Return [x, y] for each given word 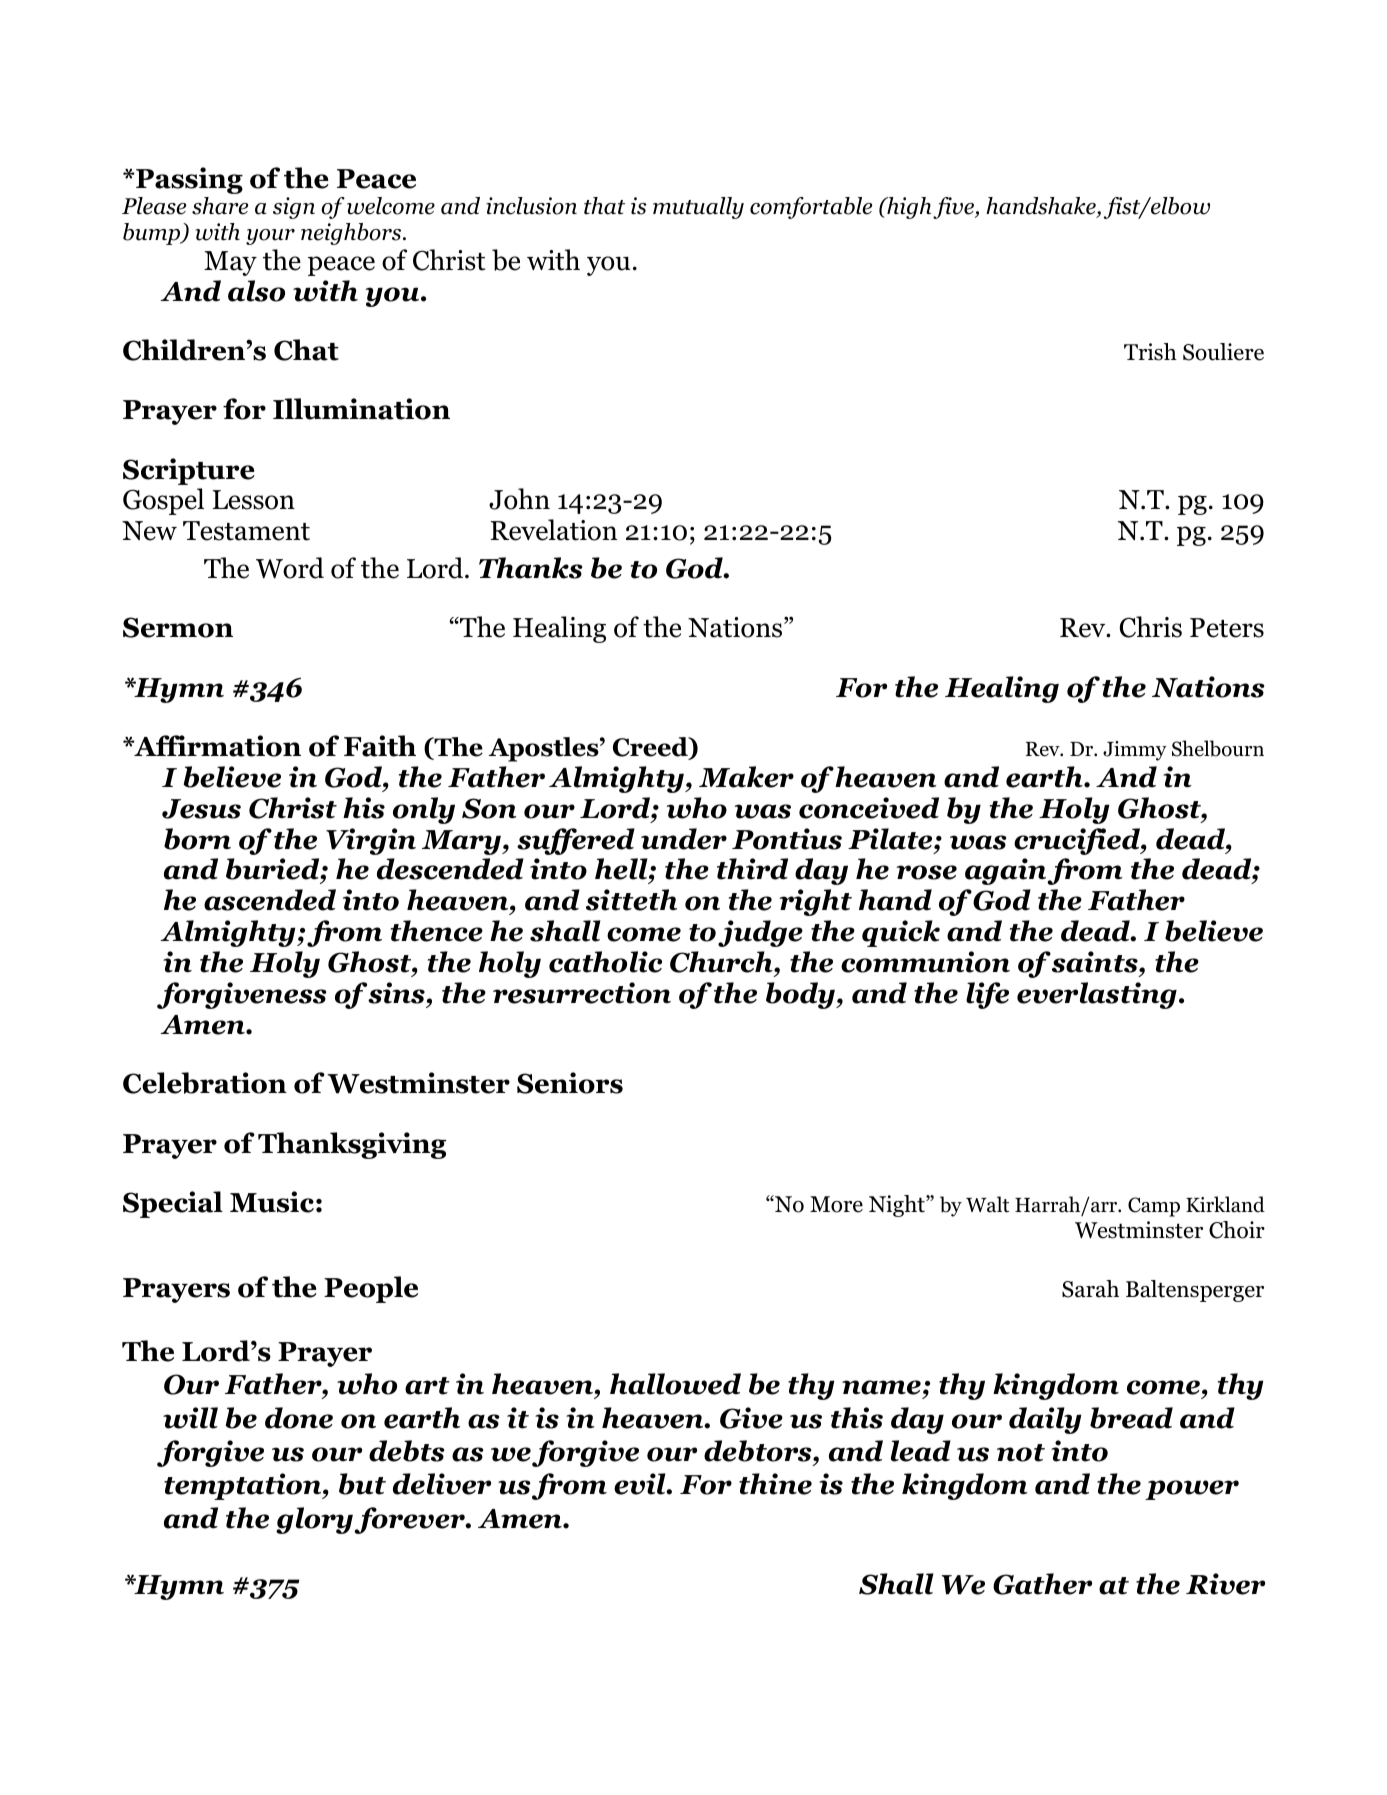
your [270, 237]
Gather [1042, 1584]
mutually [698, 208]
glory [315, 1520]
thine [775, 1484]
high [909, 208]
